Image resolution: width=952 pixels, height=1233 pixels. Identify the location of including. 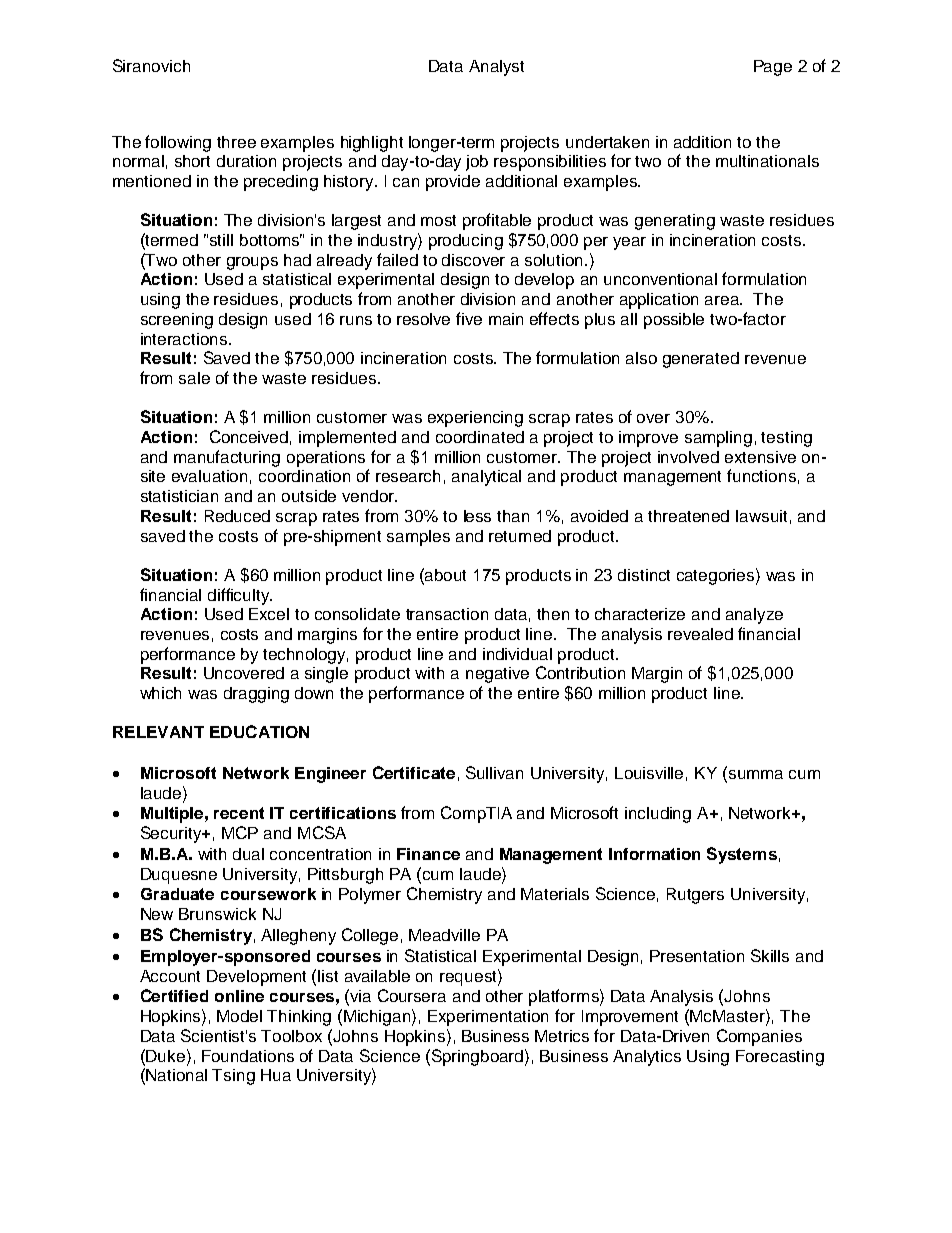
(658, 815).
